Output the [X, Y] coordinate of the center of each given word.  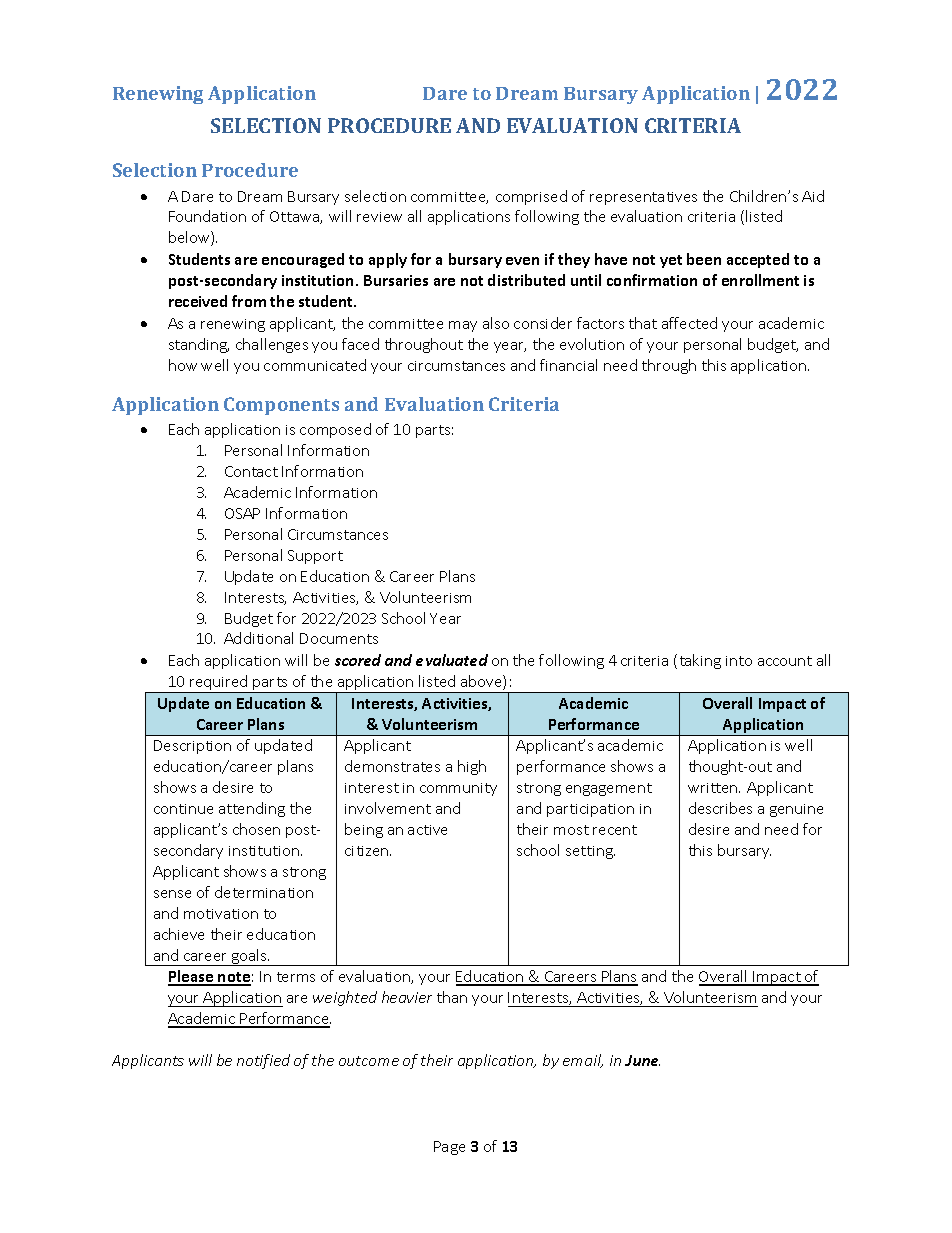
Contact [251, 471]
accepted [758, 260]
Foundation [207, 216]
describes [720, 808]
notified [263, 1061]
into [739, 661]
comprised [531, 197]
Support [315, 557]
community [458, 789]
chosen [256, 829]
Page [449, 1148]
